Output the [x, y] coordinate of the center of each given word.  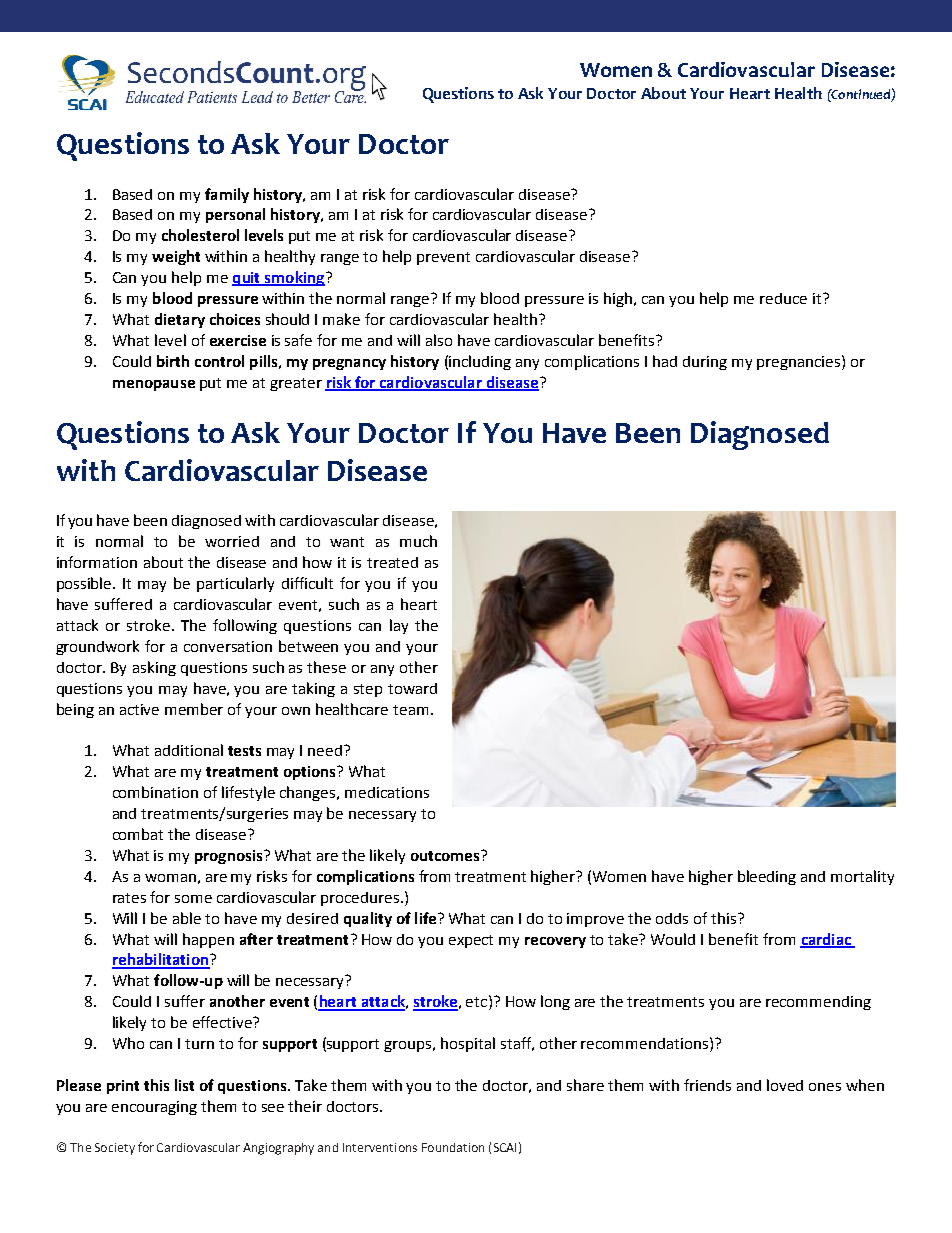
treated [392, 562]
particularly [235, 584]
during [705, 363]
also [439, 340]
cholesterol [200, 235]
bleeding [767, 877]
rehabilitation [161, 960]
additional [189, 750]
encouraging [154, 1108]
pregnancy [349, 364]
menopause [154, 385]
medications [387, 792]
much [418, 541]
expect [471, 941]
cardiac [826, 940]
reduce [783, 298]
